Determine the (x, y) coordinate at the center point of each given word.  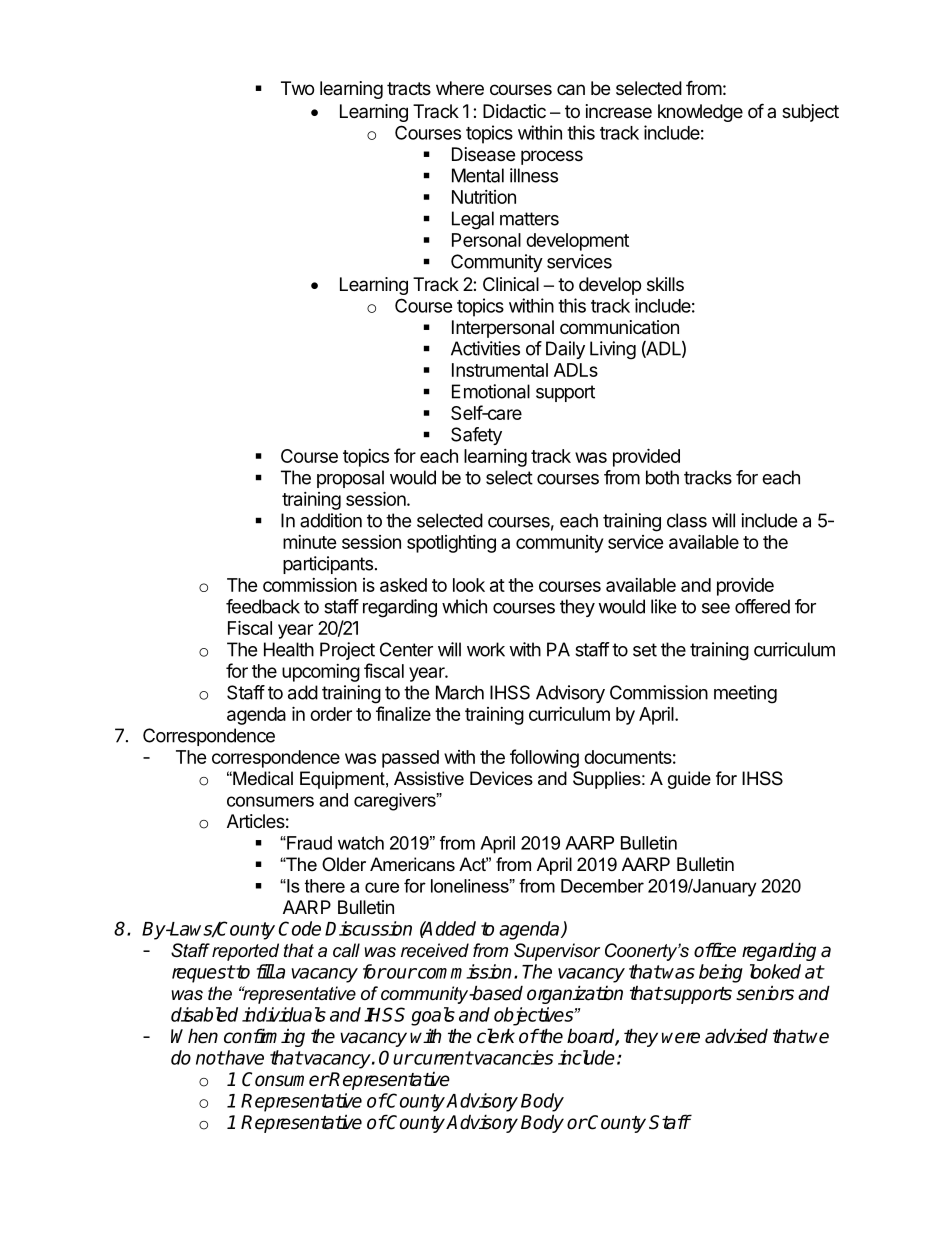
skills (665, 284)
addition (331, 520)
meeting (745, 694)
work (486, 649)
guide (689, 780)
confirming (264, 1037)
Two (297, 88)
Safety (476, 436)
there (325, 886)
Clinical (511, 284)
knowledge (700, 113)
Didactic (514, 111)
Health (289, 649)
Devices (501, 778)
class (687, 520)
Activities (485, 348)
